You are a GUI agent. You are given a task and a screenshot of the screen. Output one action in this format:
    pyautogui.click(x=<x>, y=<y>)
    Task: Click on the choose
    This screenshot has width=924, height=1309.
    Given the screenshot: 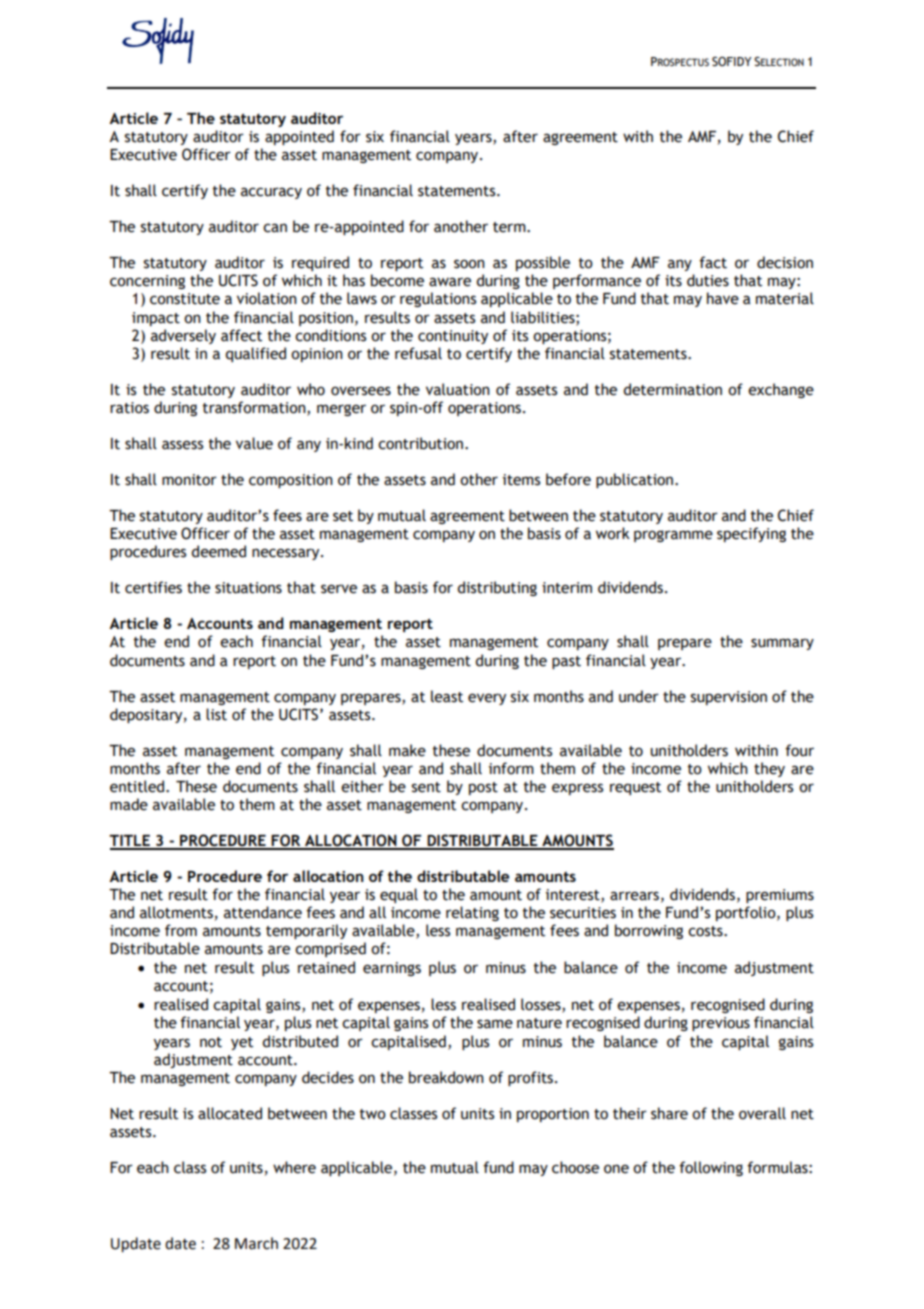 What is the action you would take?
    pyautogui.click(x=575, y=1167)
